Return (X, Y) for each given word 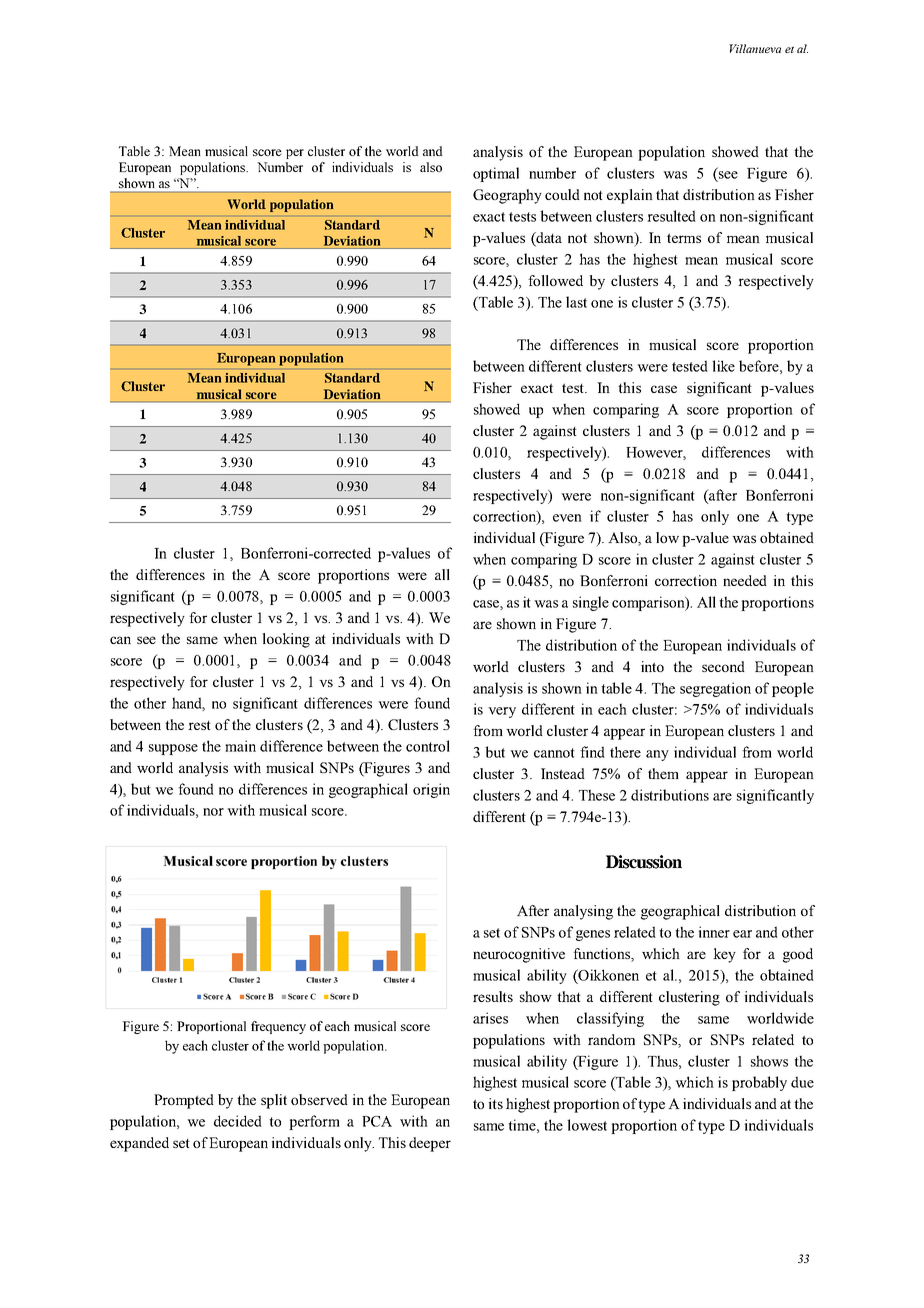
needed (745, 580)
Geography (507, 196)
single (591, 603)
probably (759, 1083)
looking (286, 640)
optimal (496, 174)
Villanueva (755, 48)
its (496, 1103)
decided (238, 1121)
